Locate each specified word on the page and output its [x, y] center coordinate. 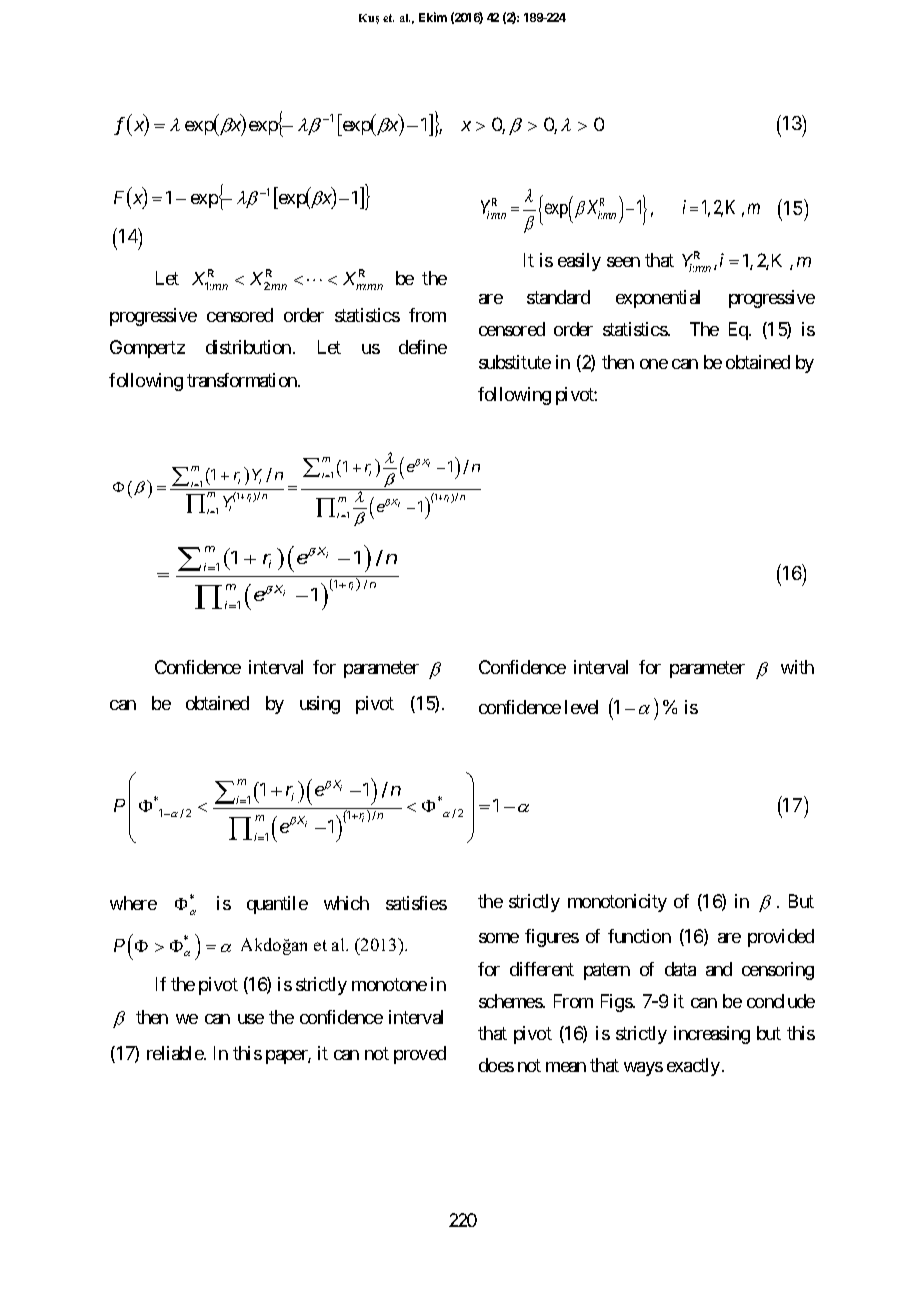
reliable [176, 1053]
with [797, 667]
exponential [658, 299]
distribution [248, 347]
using [320, 705]
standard [558, 297]
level [581, 707]
